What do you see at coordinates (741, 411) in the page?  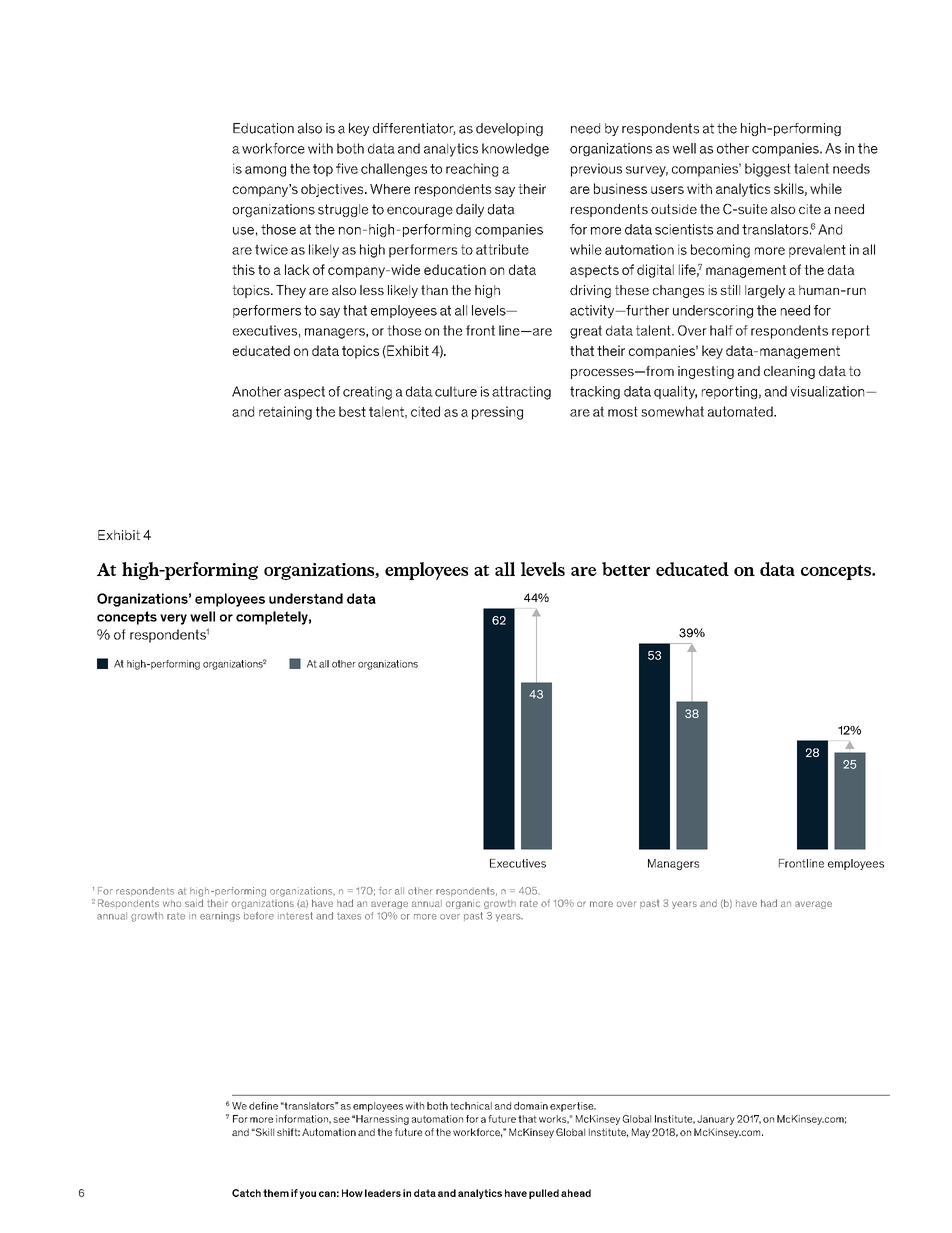 I see `automated` at bounding box center [741, 411].
